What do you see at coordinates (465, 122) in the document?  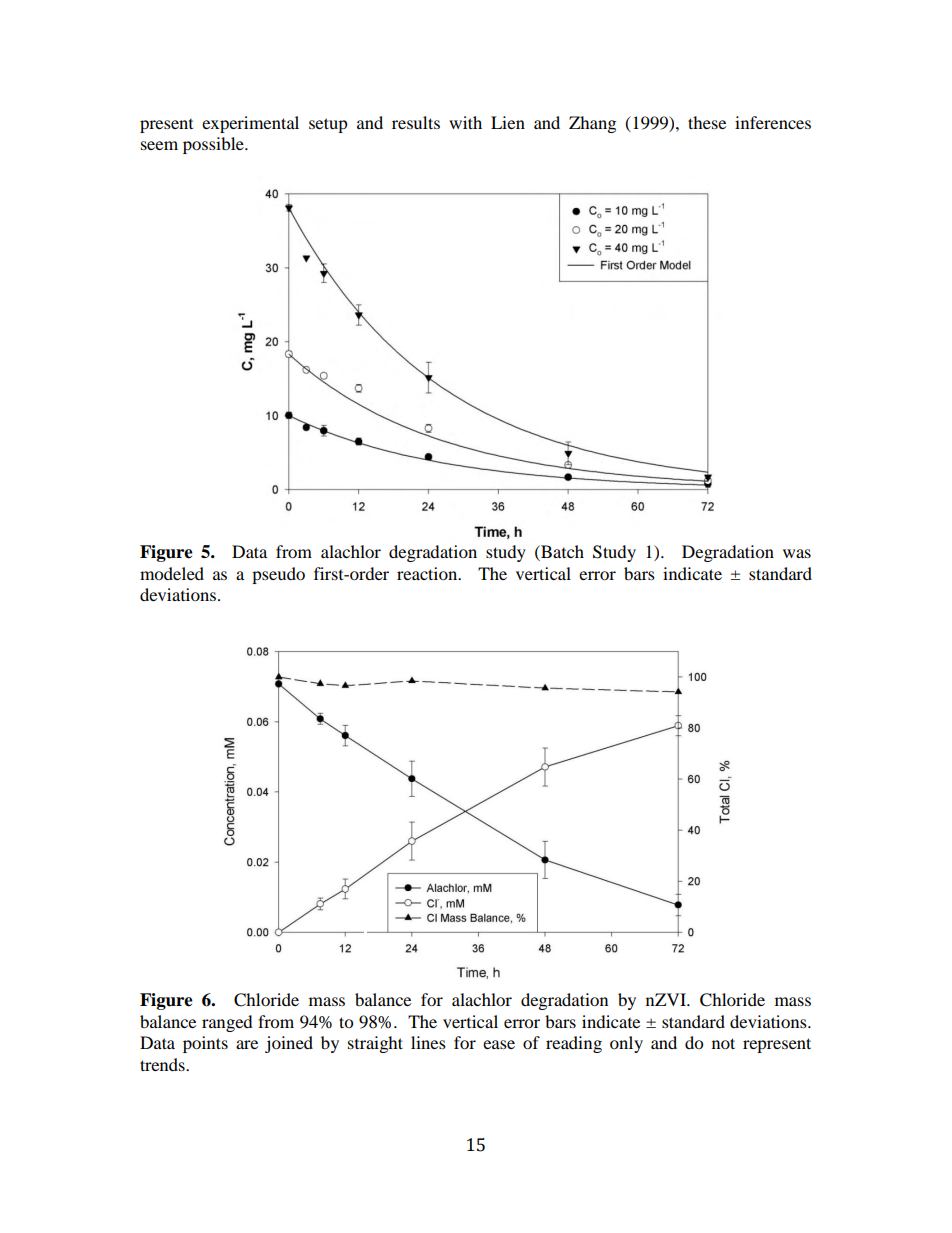 I see `with` at bounding box center [465, 122].
